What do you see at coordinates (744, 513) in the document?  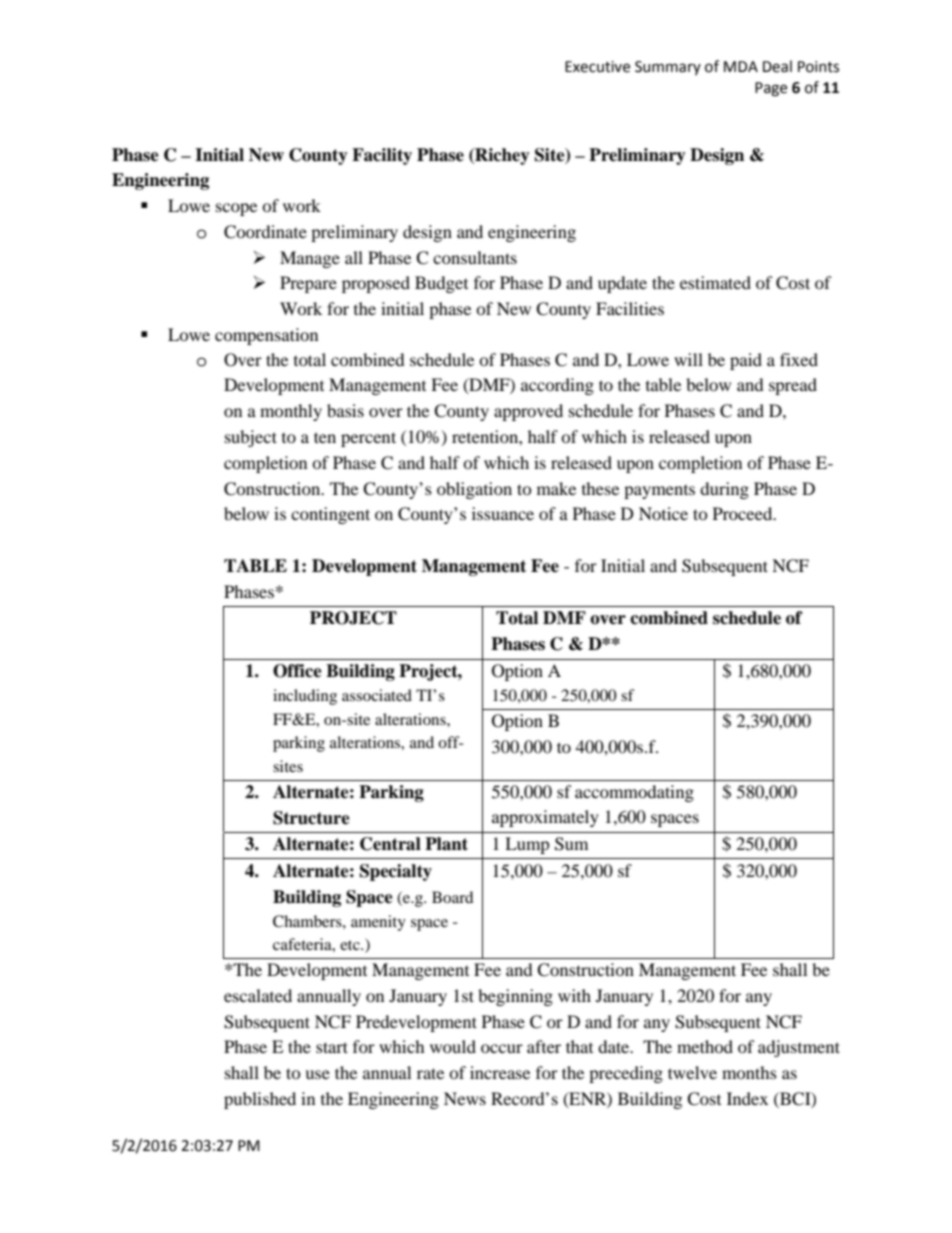 I see `Proceed` at bounding box center [744, 513].
